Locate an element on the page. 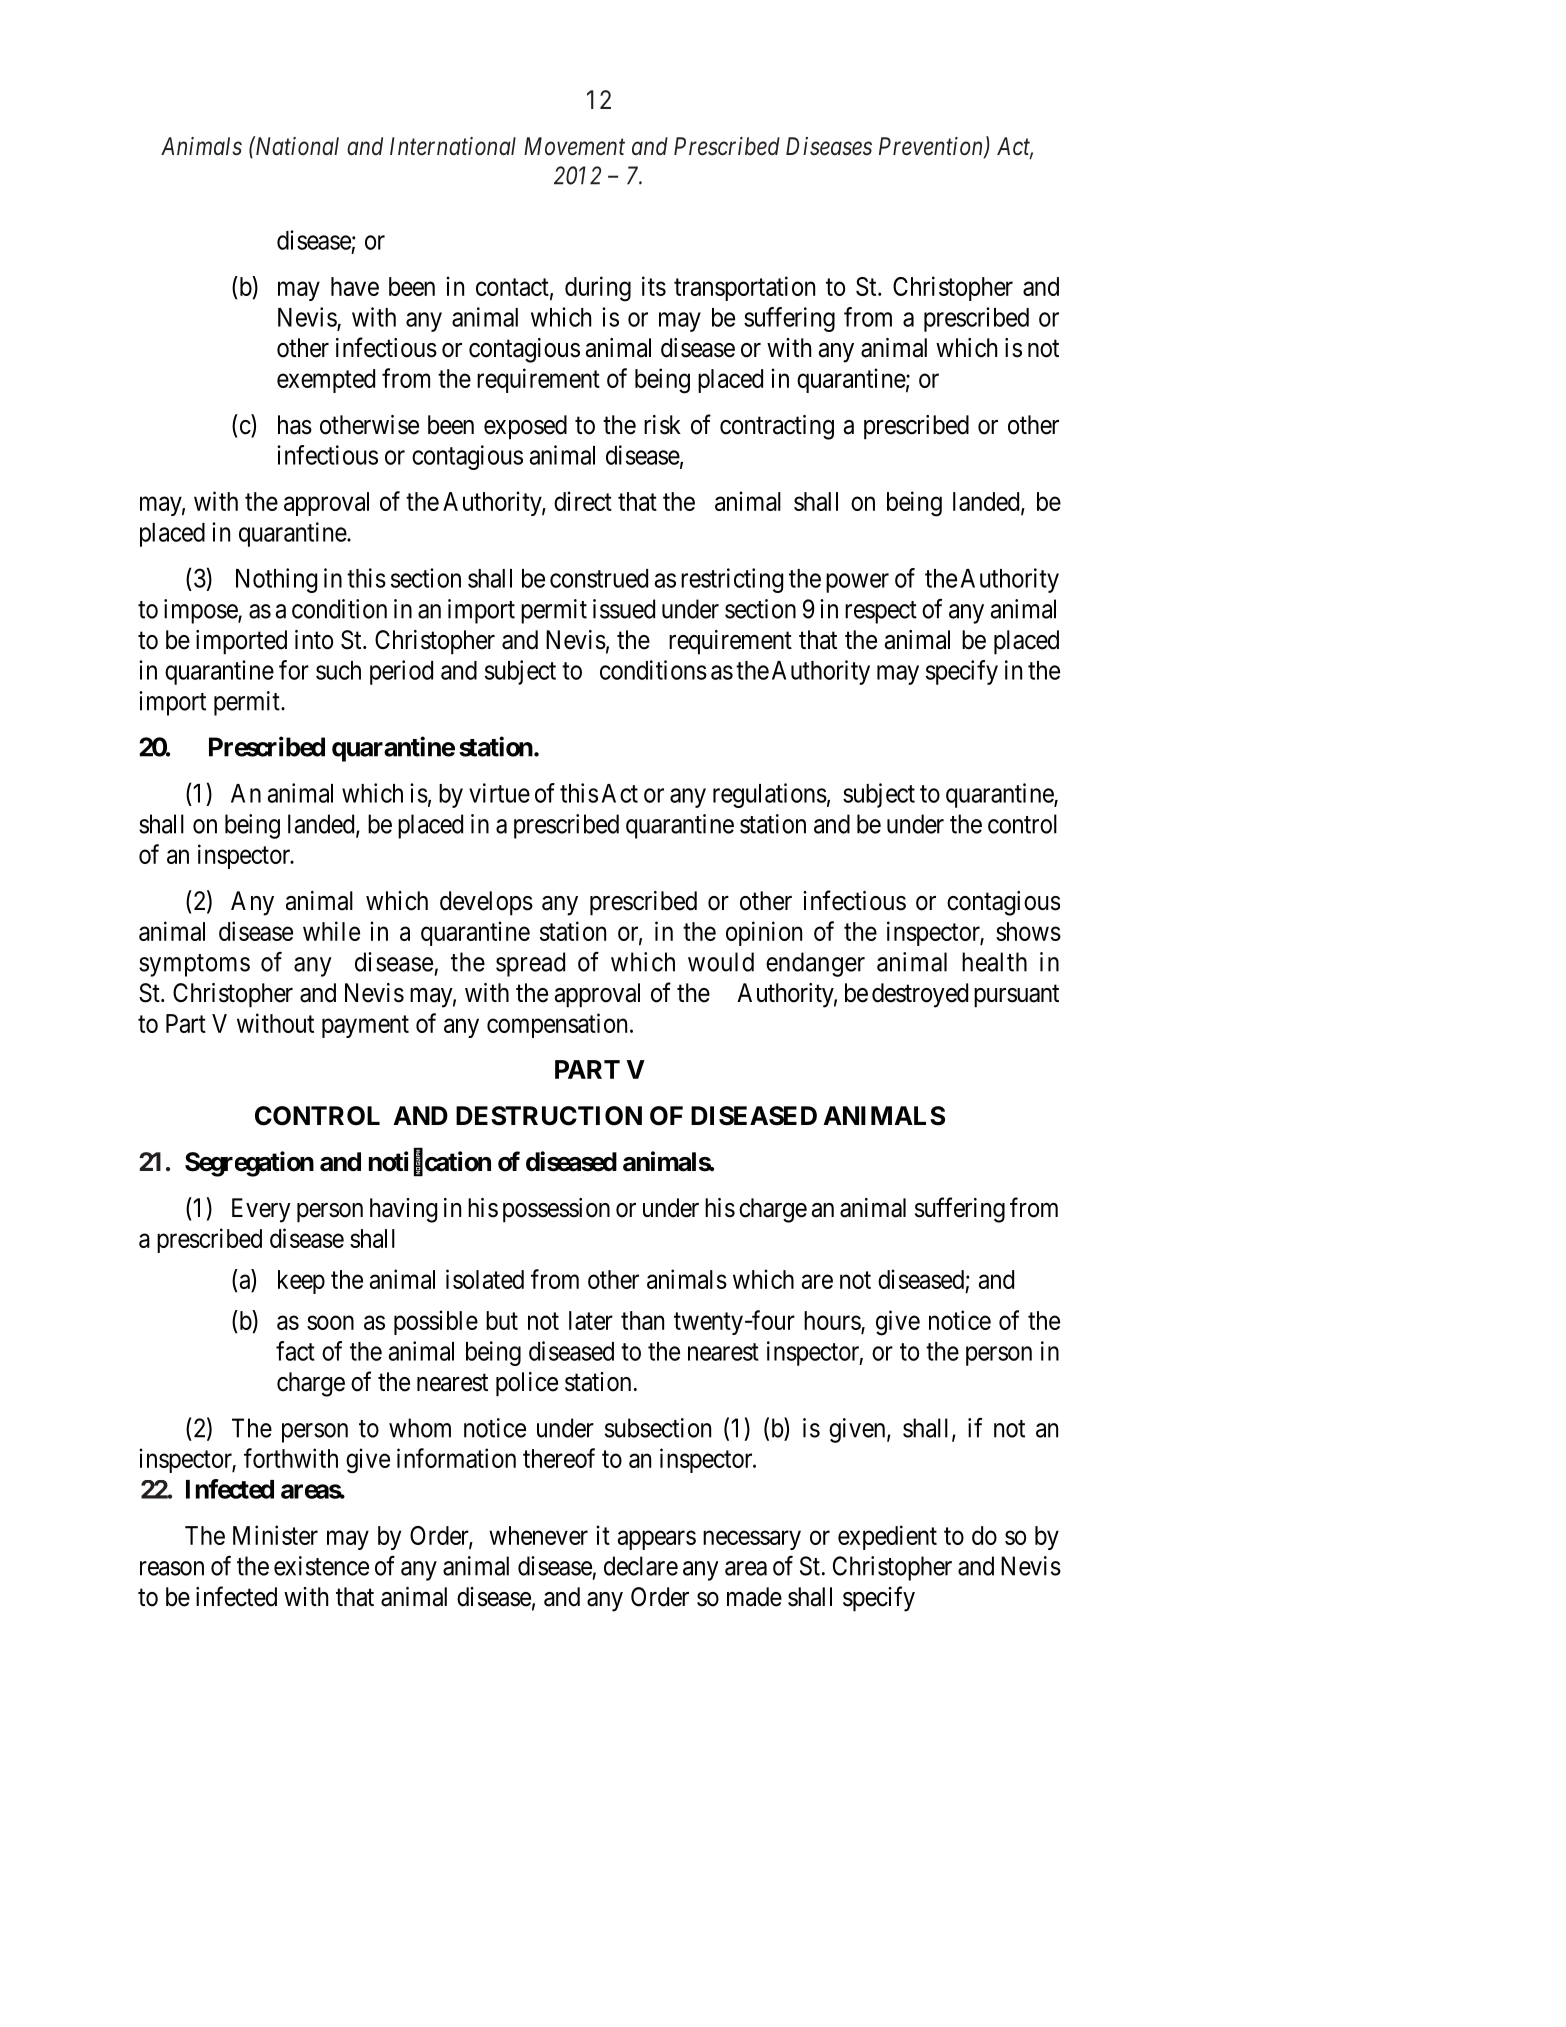 Image resolution: width=1566 pixels, height=2027 pixels. Prevention is located at coordinates (932, 147).
